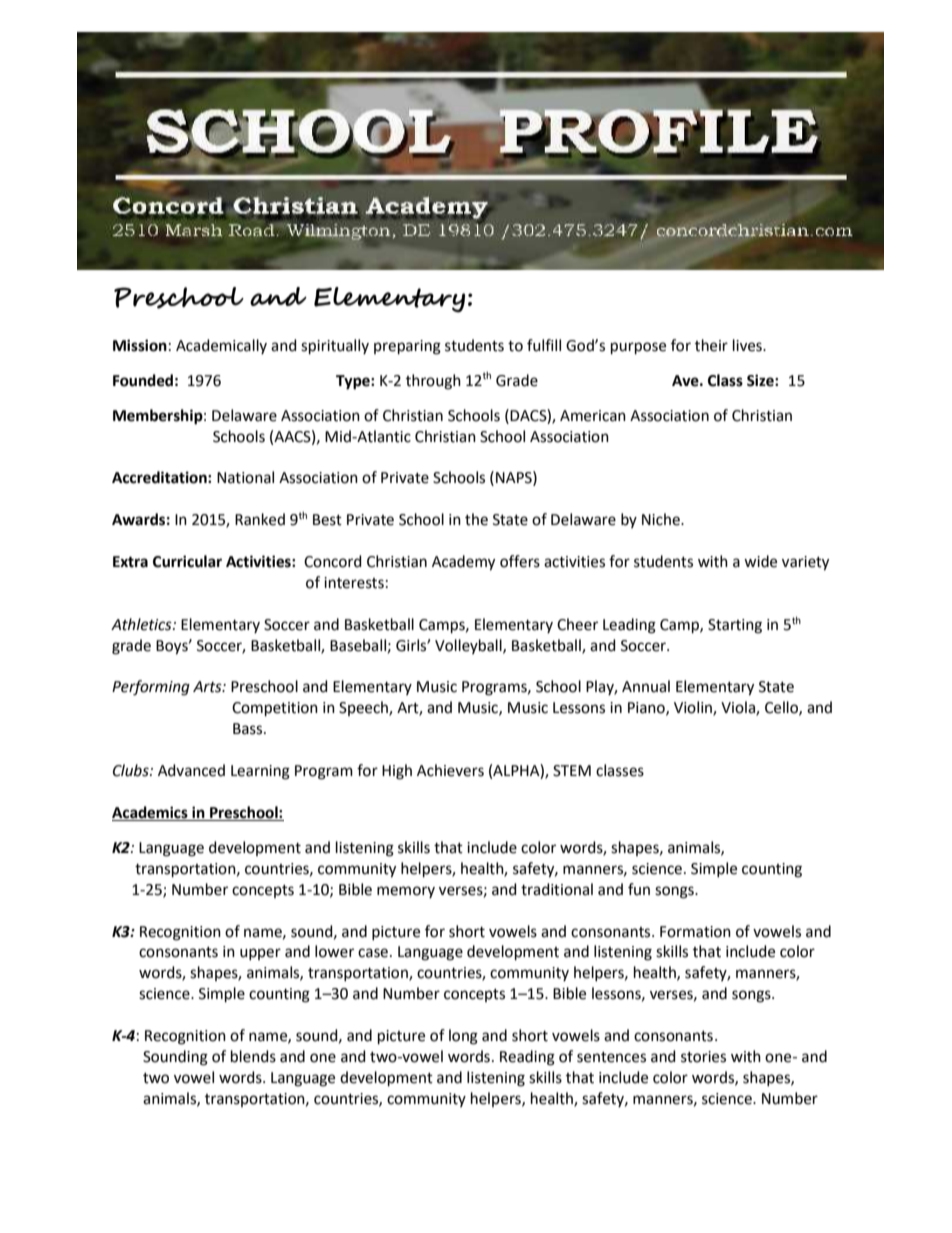 The image size is (952, 1233). I want to click on their, so click(711, 345).
